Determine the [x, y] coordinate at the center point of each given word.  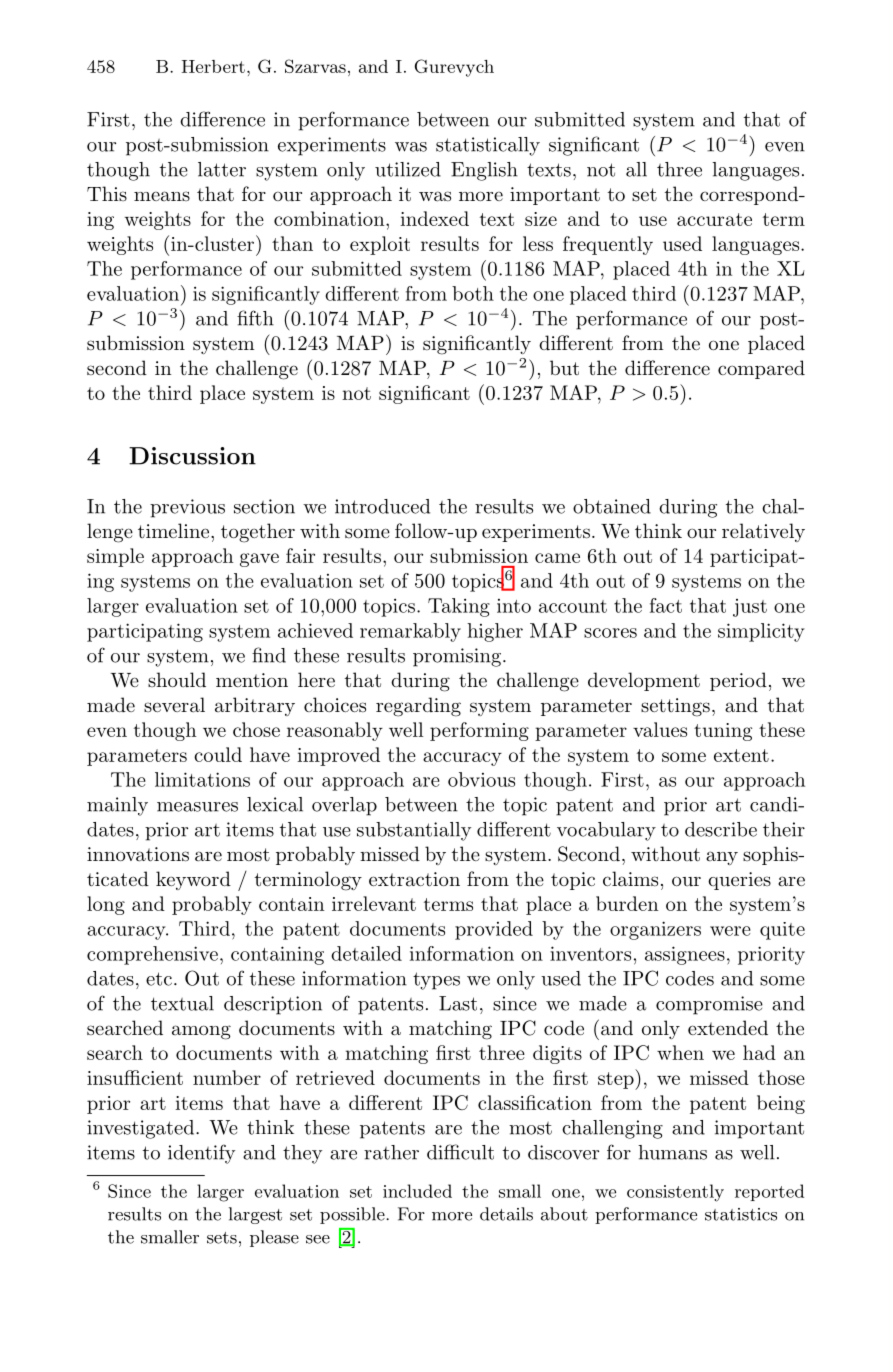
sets [222, 1238]
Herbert [213, 66]
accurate [714, 219]
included [417, 1191]
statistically [488, 146]
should [177, 679]
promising [457, 657]
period [738, 681]
